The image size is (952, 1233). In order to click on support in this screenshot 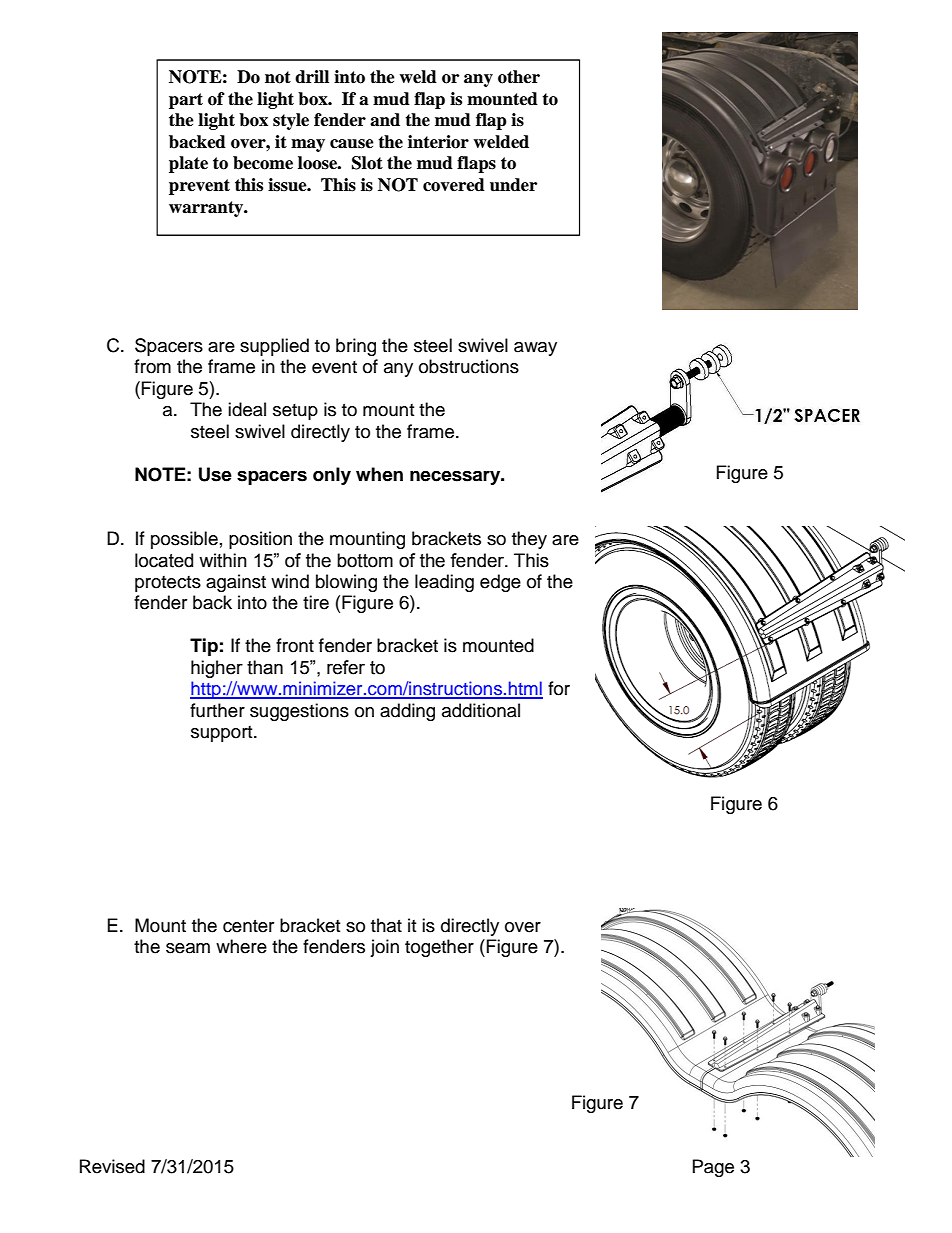, I will do `click(223, 734)`.
